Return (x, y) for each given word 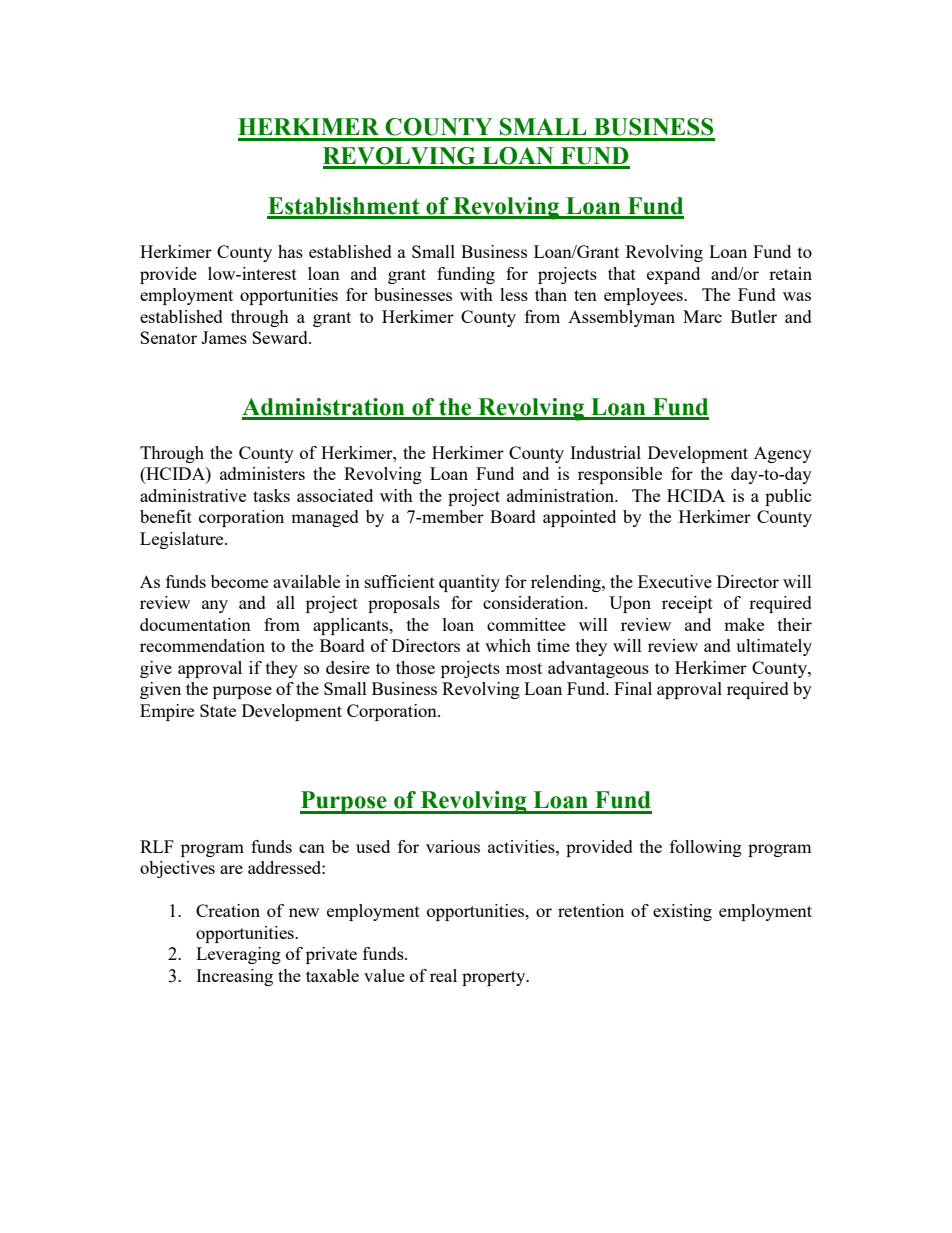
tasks (271, 495)
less (514, 294)
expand (673, 275)
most (524, 668)
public (788, 497)
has (290, 251)
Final (633, 688)
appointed (579, 518)
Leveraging (238, 955)
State (218, 710)
